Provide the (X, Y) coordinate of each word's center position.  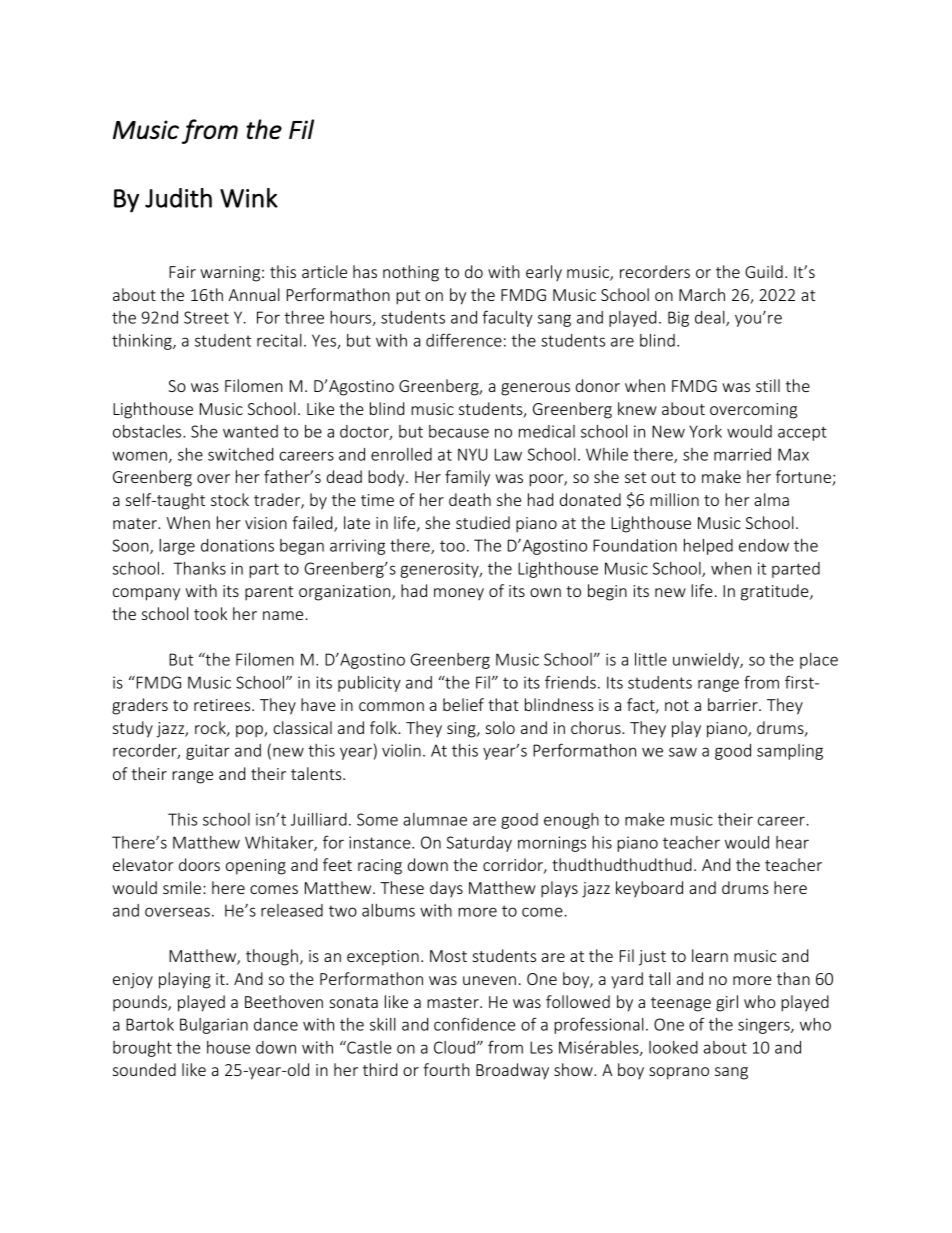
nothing (411, 273)
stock (230, 499)
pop (250, 731)
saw (683, 752)
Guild (764, 271)
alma (771, 499)
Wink (249, 198)
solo (500, 727)
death (470, 499)
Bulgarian (214, 1026)
